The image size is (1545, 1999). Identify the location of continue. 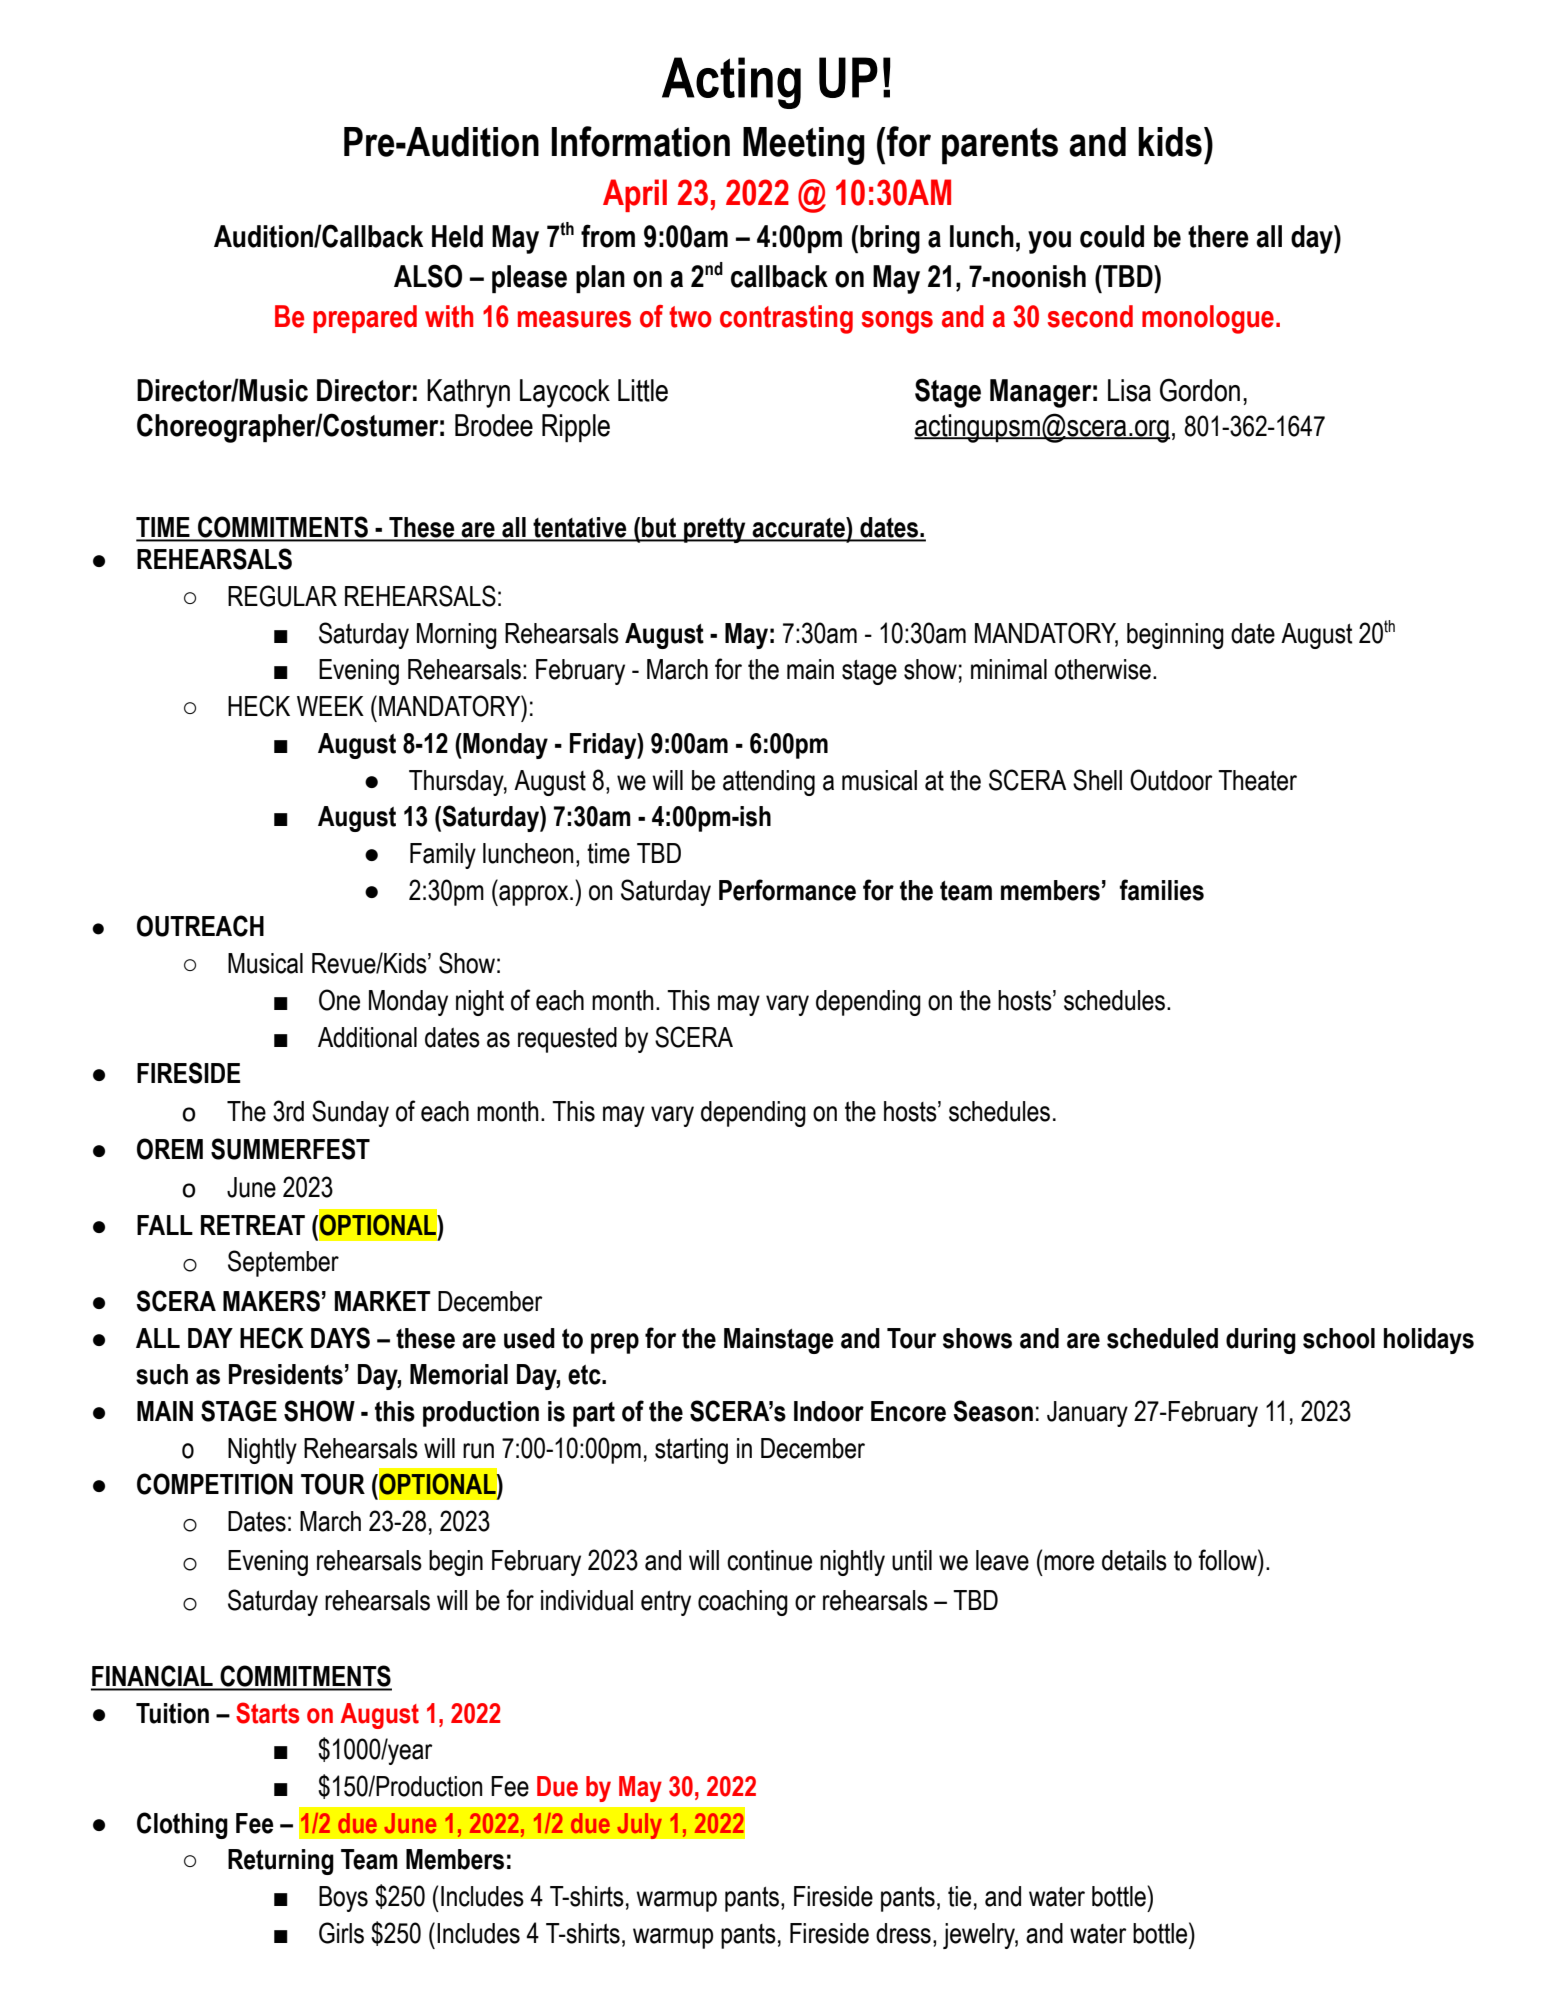
(769, 1560).
